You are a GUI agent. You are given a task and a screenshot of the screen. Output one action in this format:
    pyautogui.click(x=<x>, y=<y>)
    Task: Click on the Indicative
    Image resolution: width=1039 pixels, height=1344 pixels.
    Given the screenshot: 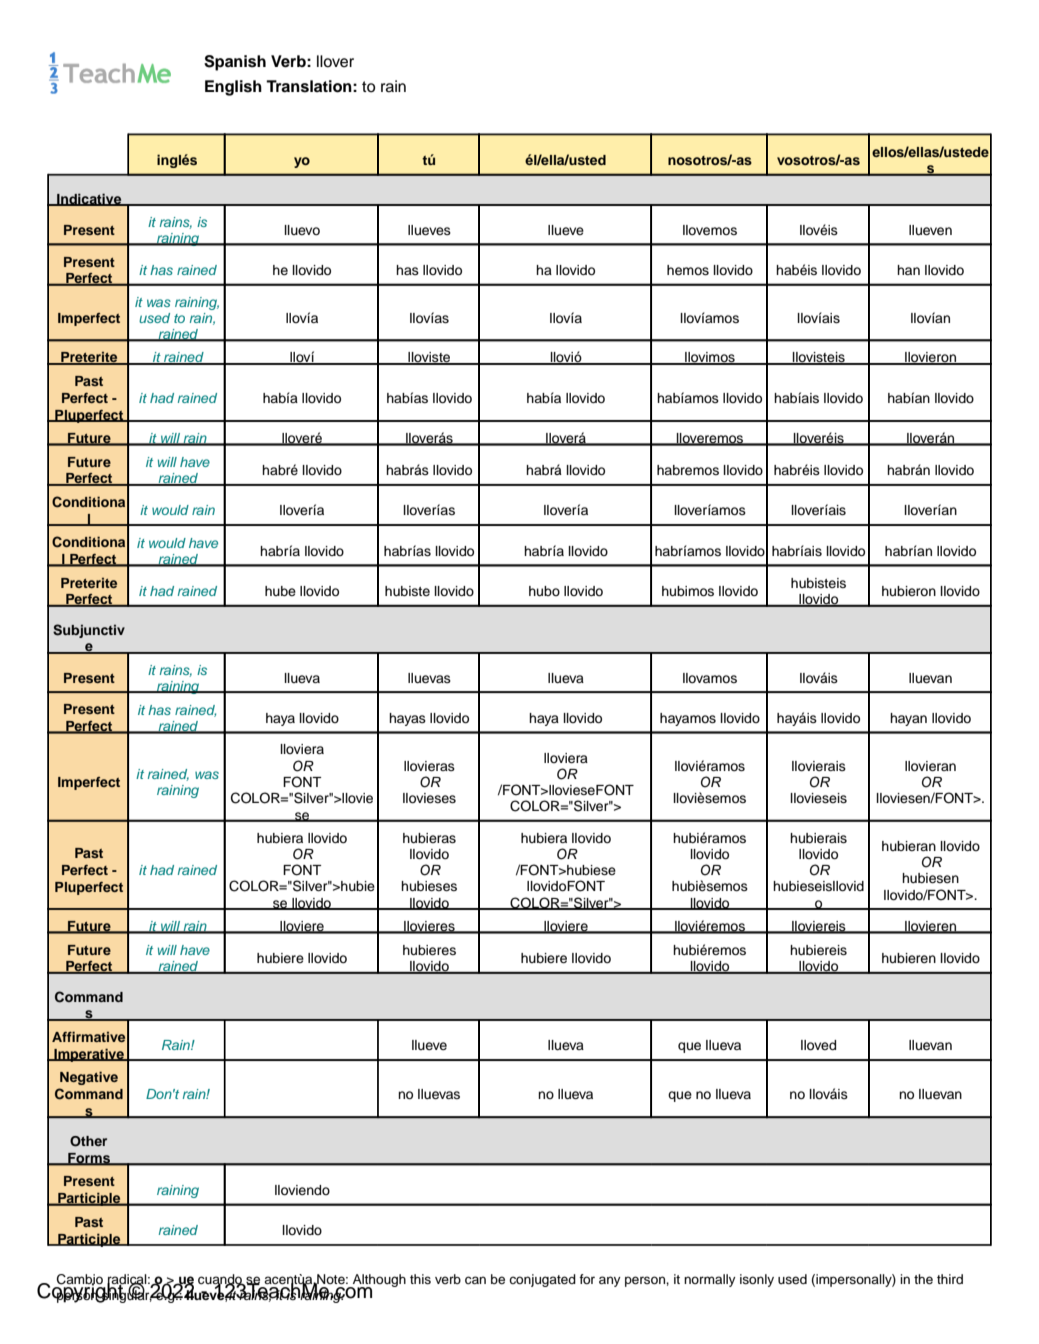 What is the action you would take?
    pyautogui.click(x=89, y=199)
